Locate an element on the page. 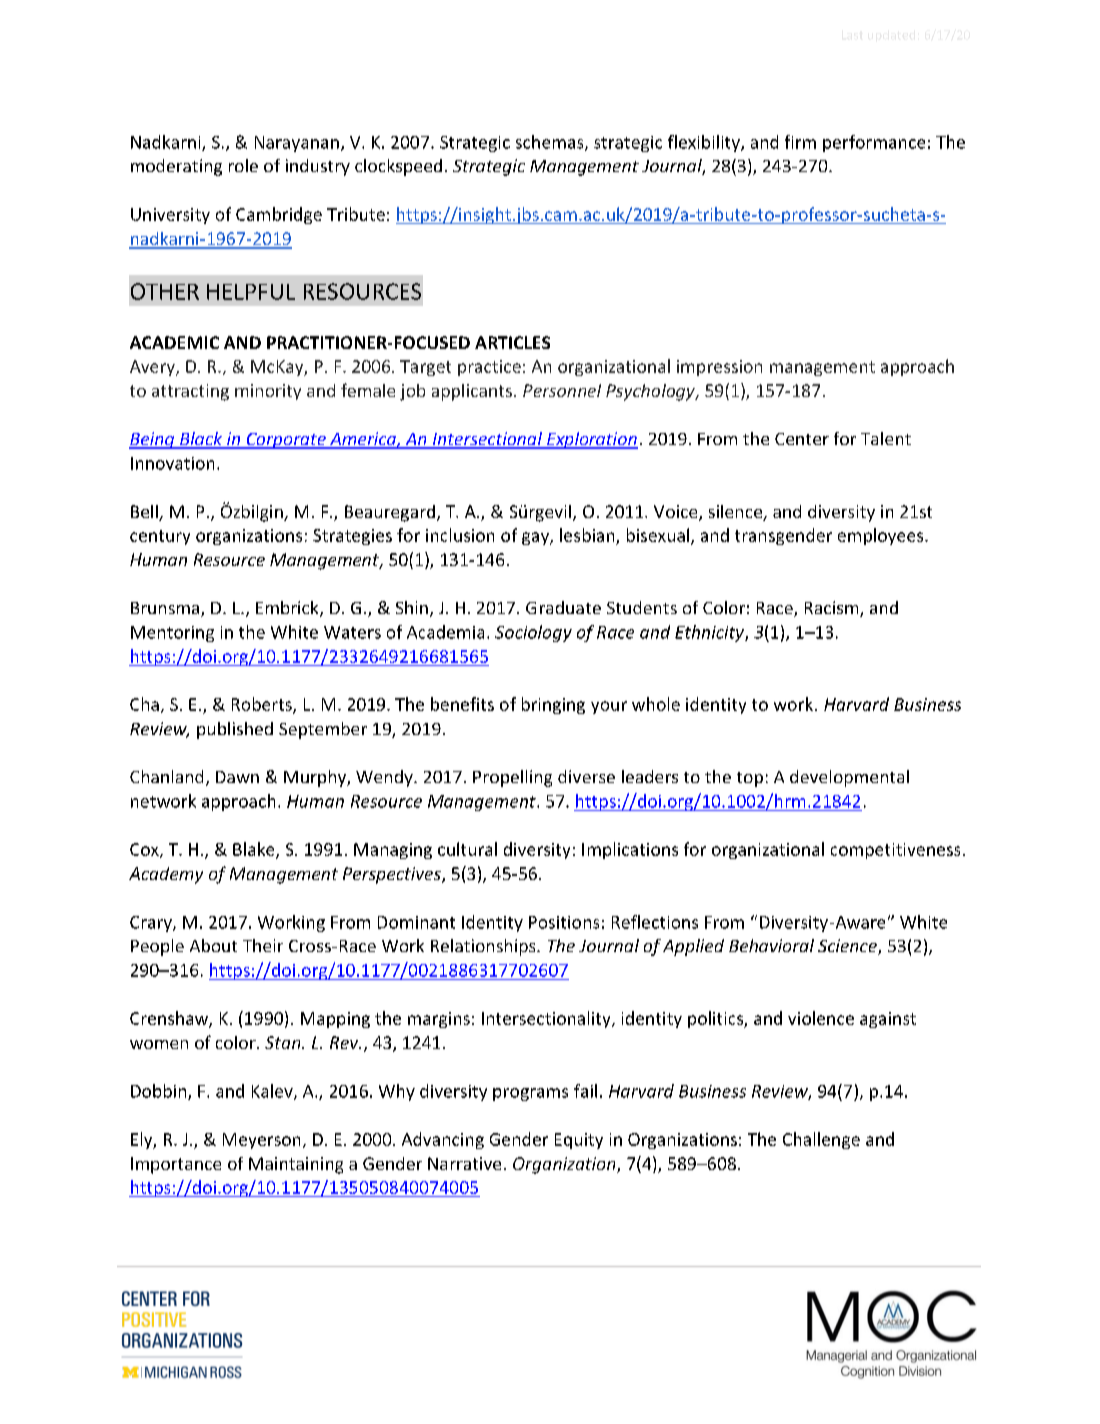 The width and height of the page is (1100, 1424). firm is located at coordinates (800, 142).
